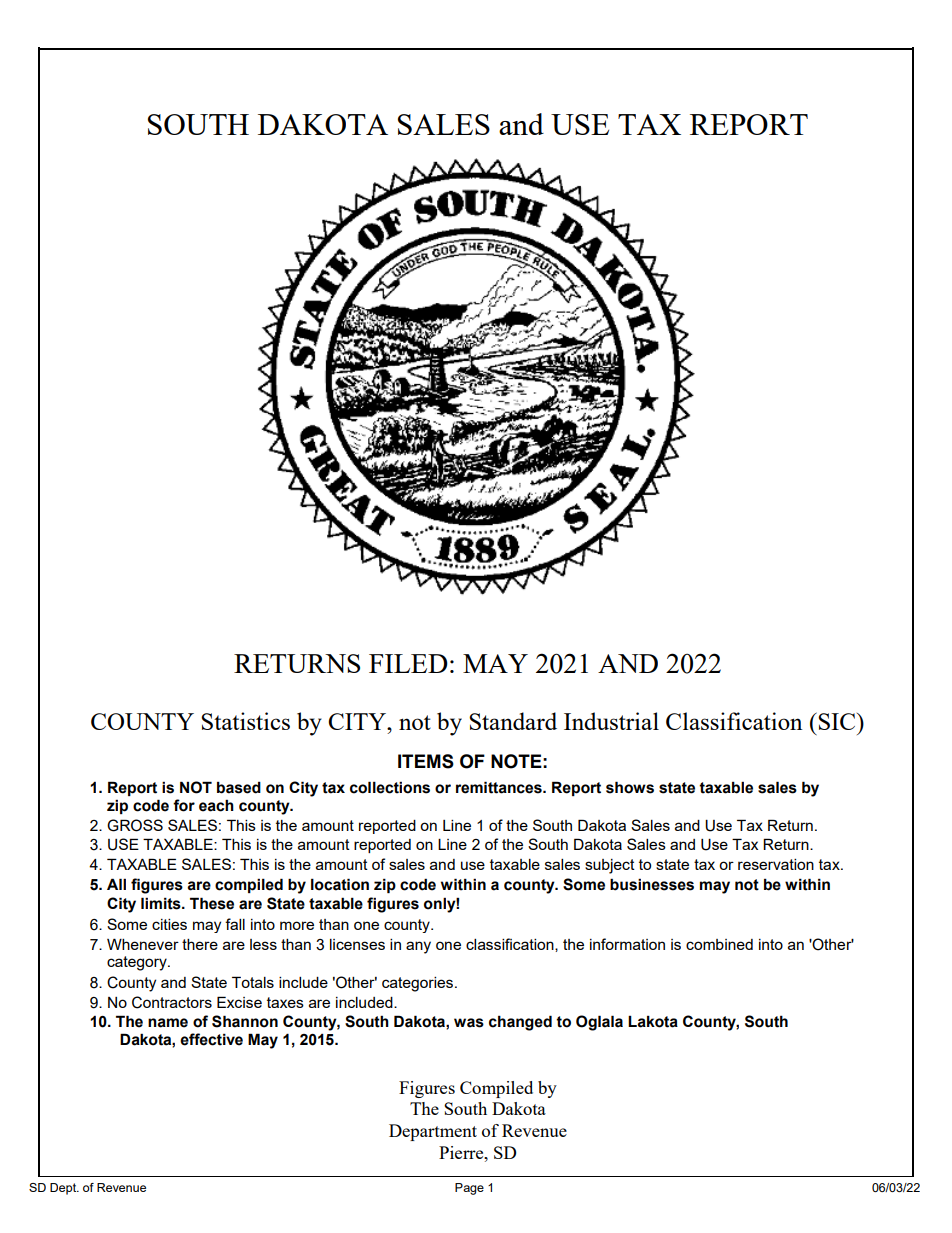 Image resolution: width=952 pixels, height=1233 pixels. What do you see at coordinates (239, 787) in the screenshot?
I see `based` at bounding box center [239, 787].
